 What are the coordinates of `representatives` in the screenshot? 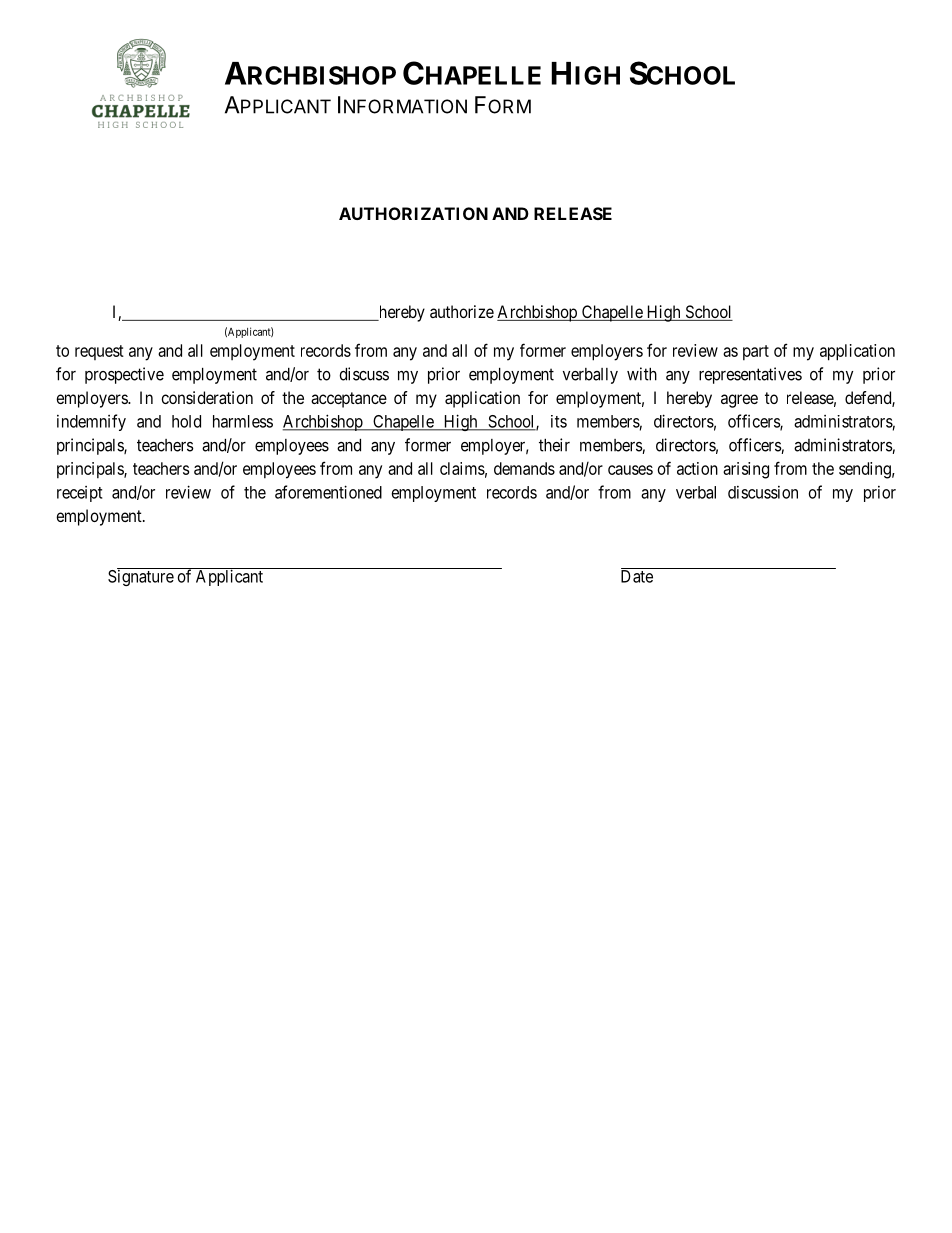 It's located at (750, 375).
